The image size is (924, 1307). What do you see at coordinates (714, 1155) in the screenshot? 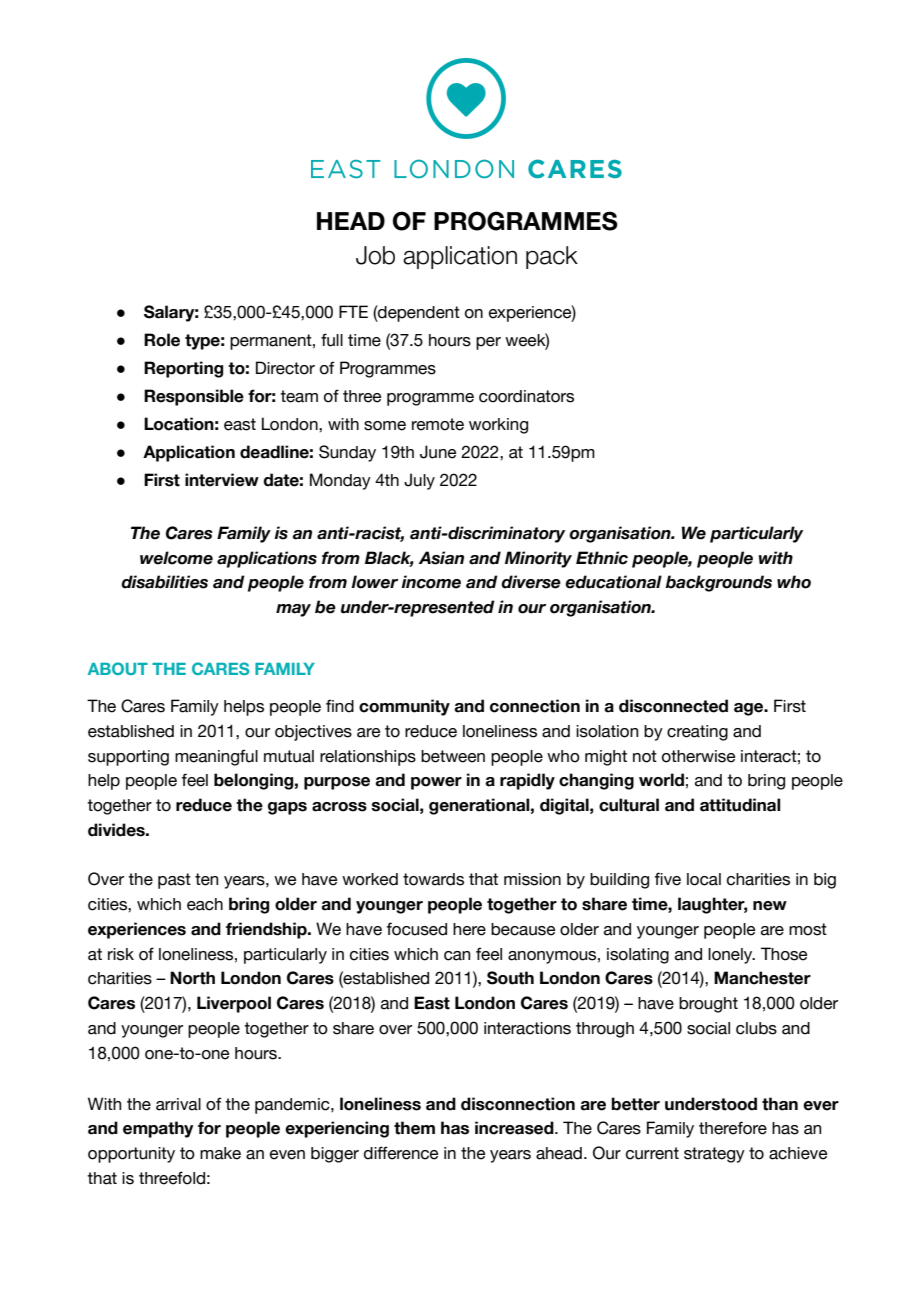
I see `strategy` at bounding box center [714, 1155].
